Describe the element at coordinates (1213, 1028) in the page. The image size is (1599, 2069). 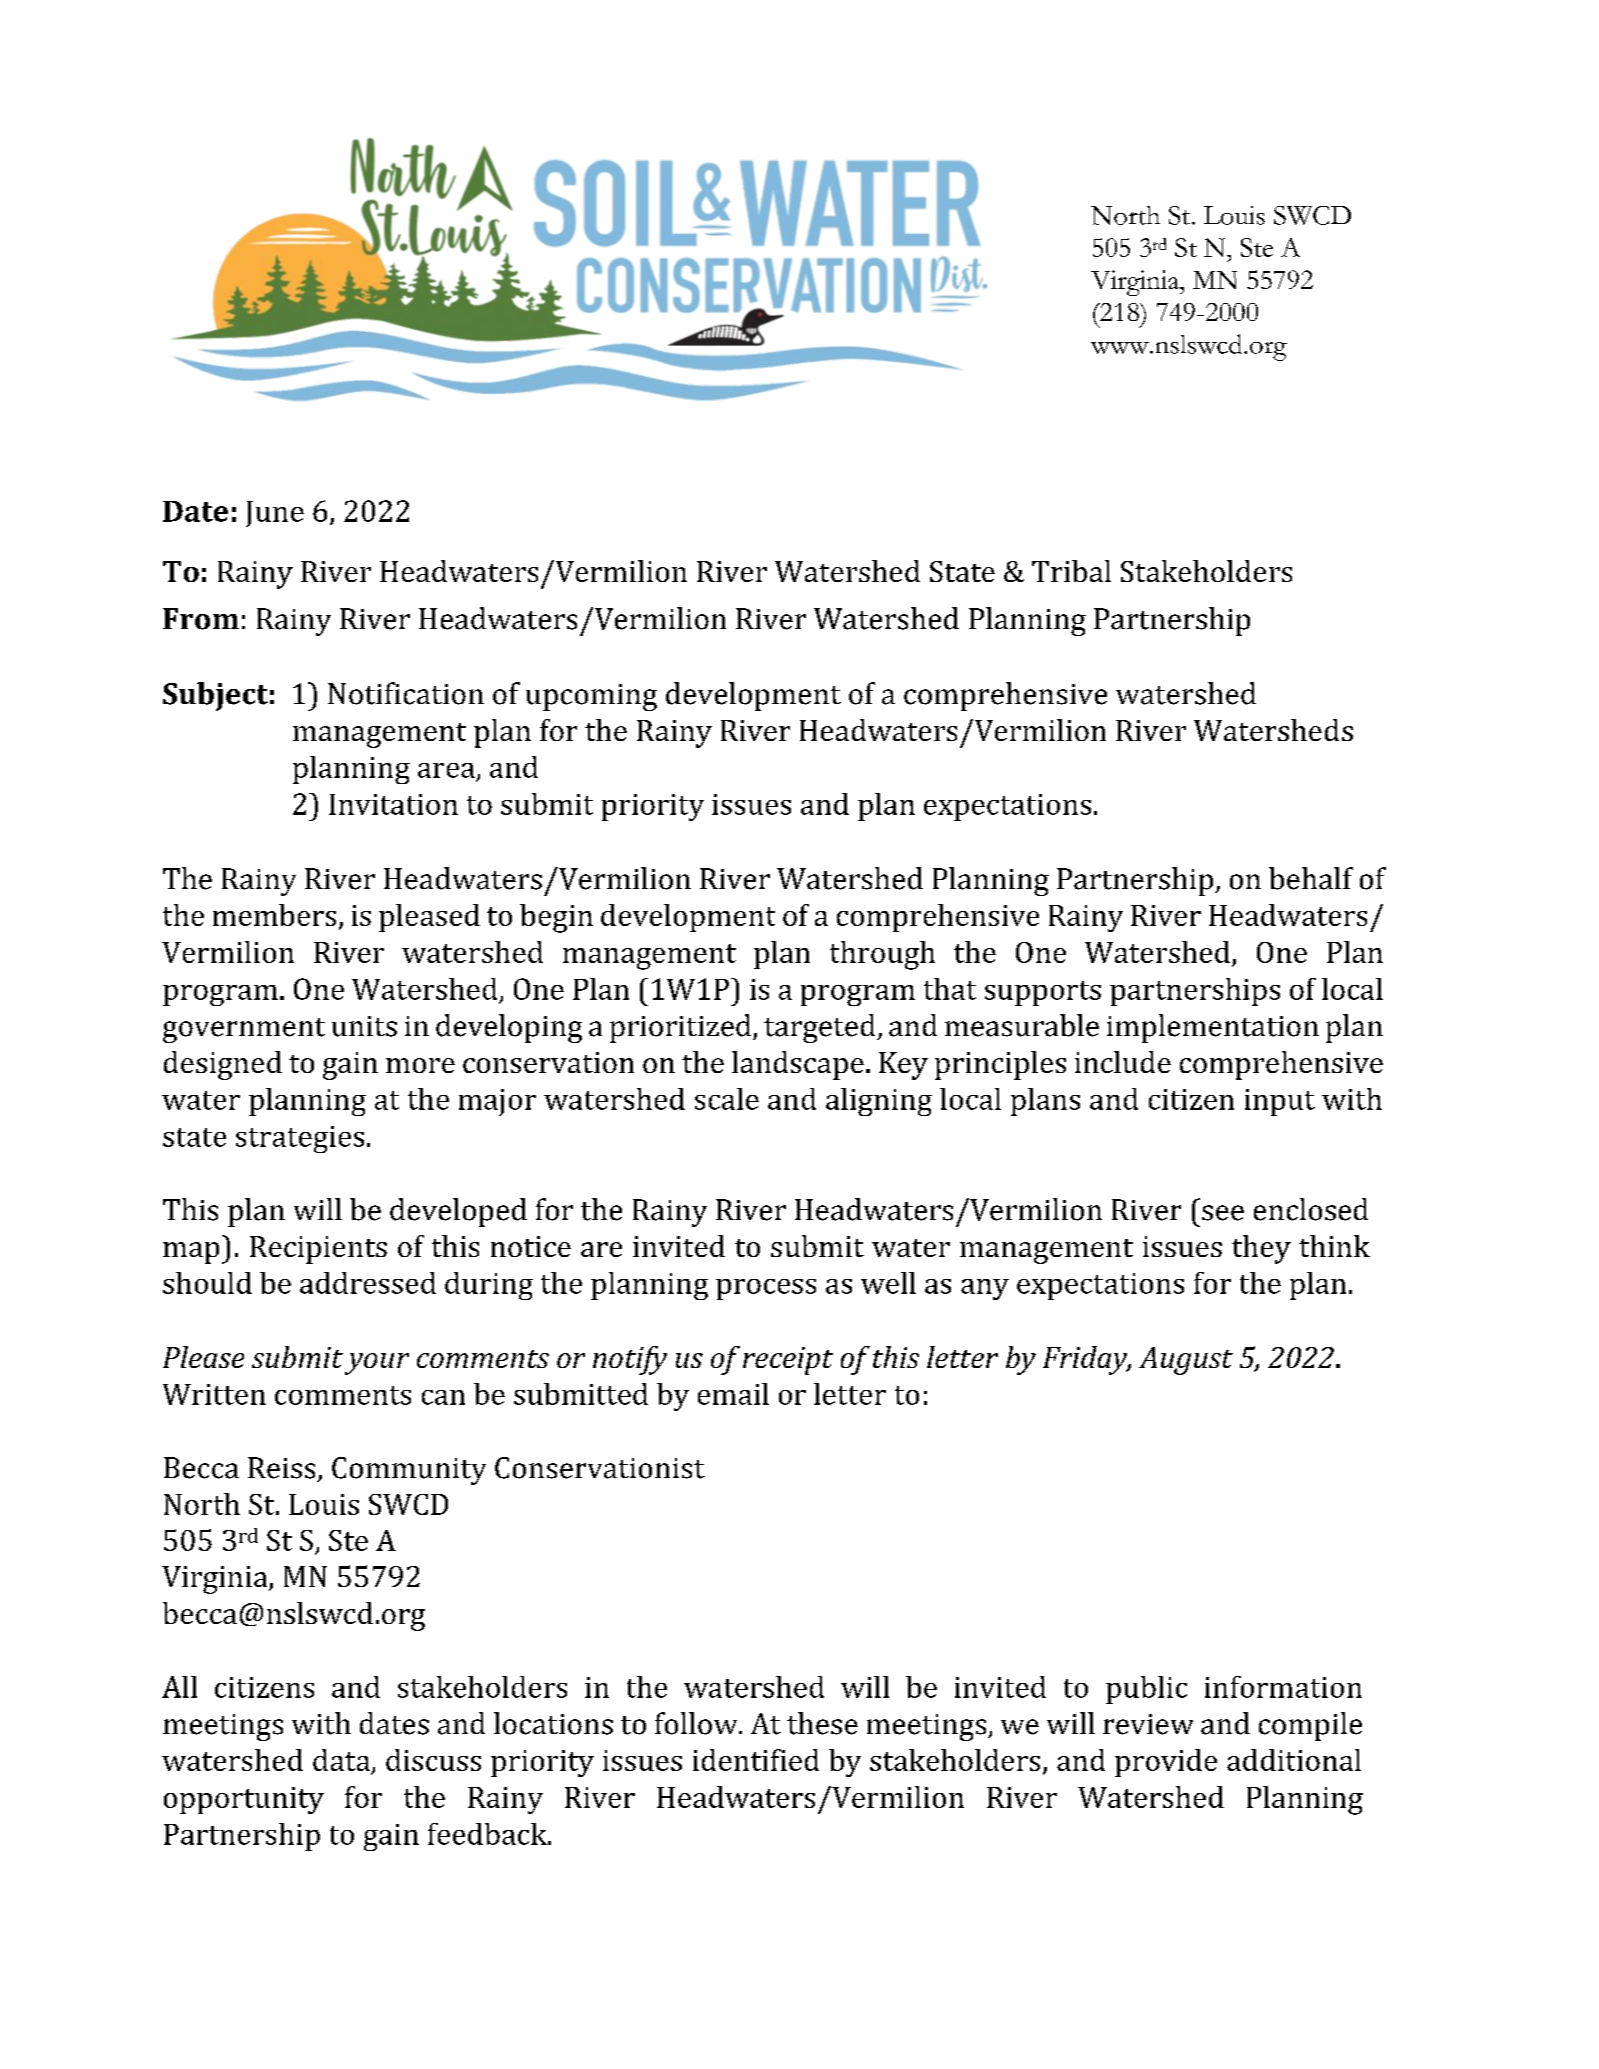
I see `implementation` at that location.
